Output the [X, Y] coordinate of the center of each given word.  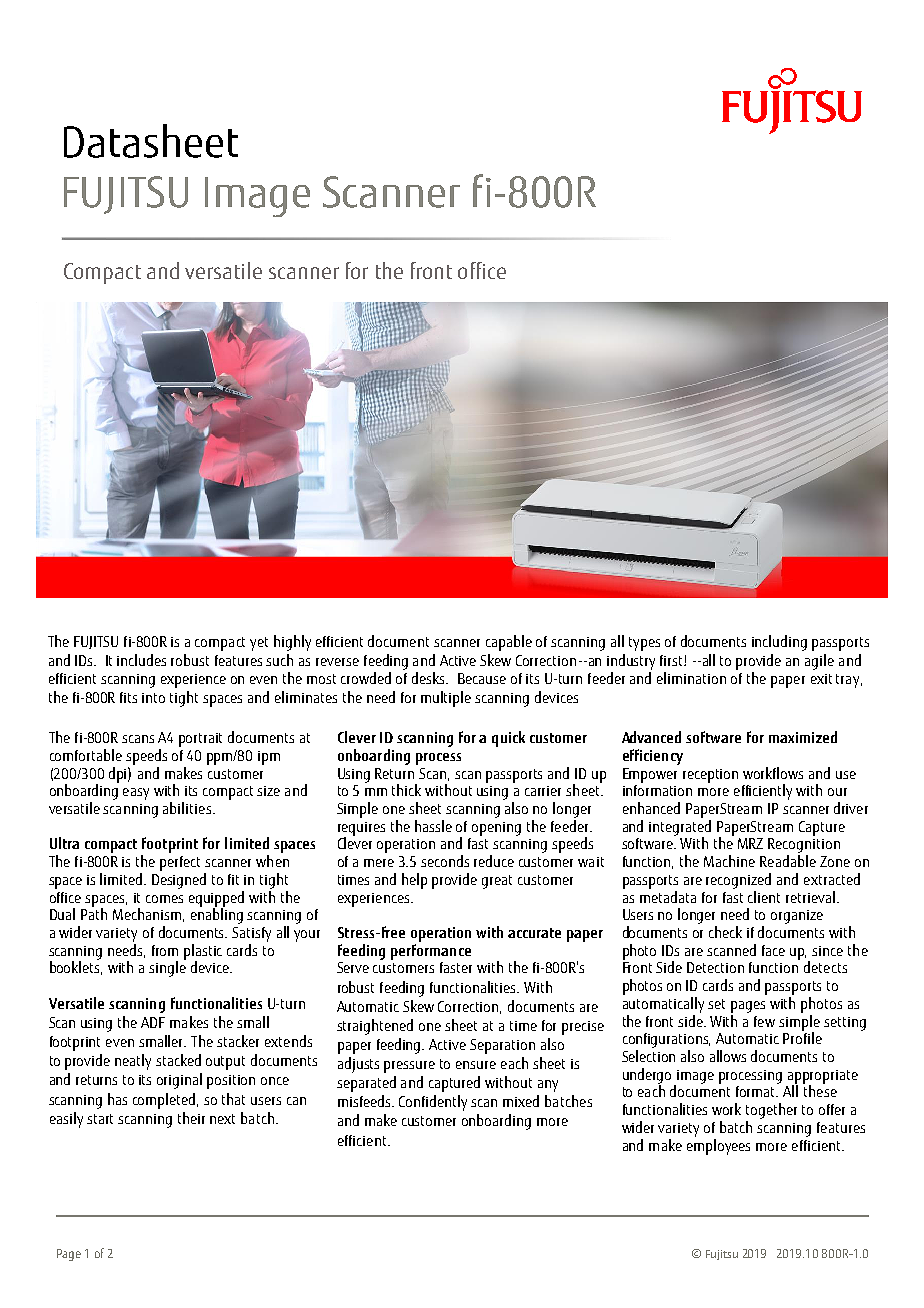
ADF [153, 1022]
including [779, 643]
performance [431, 952]
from [165, 950]
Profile [802, 1037]
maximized [803, 737]
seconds [445, 861]
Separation [502, 1046]
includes [141, 660]
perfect [180, 863]
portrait [200, 740]
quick [508, 739]
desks [429, 678]
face [773, 950]
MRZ [750, 843]
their [191, 1118]
